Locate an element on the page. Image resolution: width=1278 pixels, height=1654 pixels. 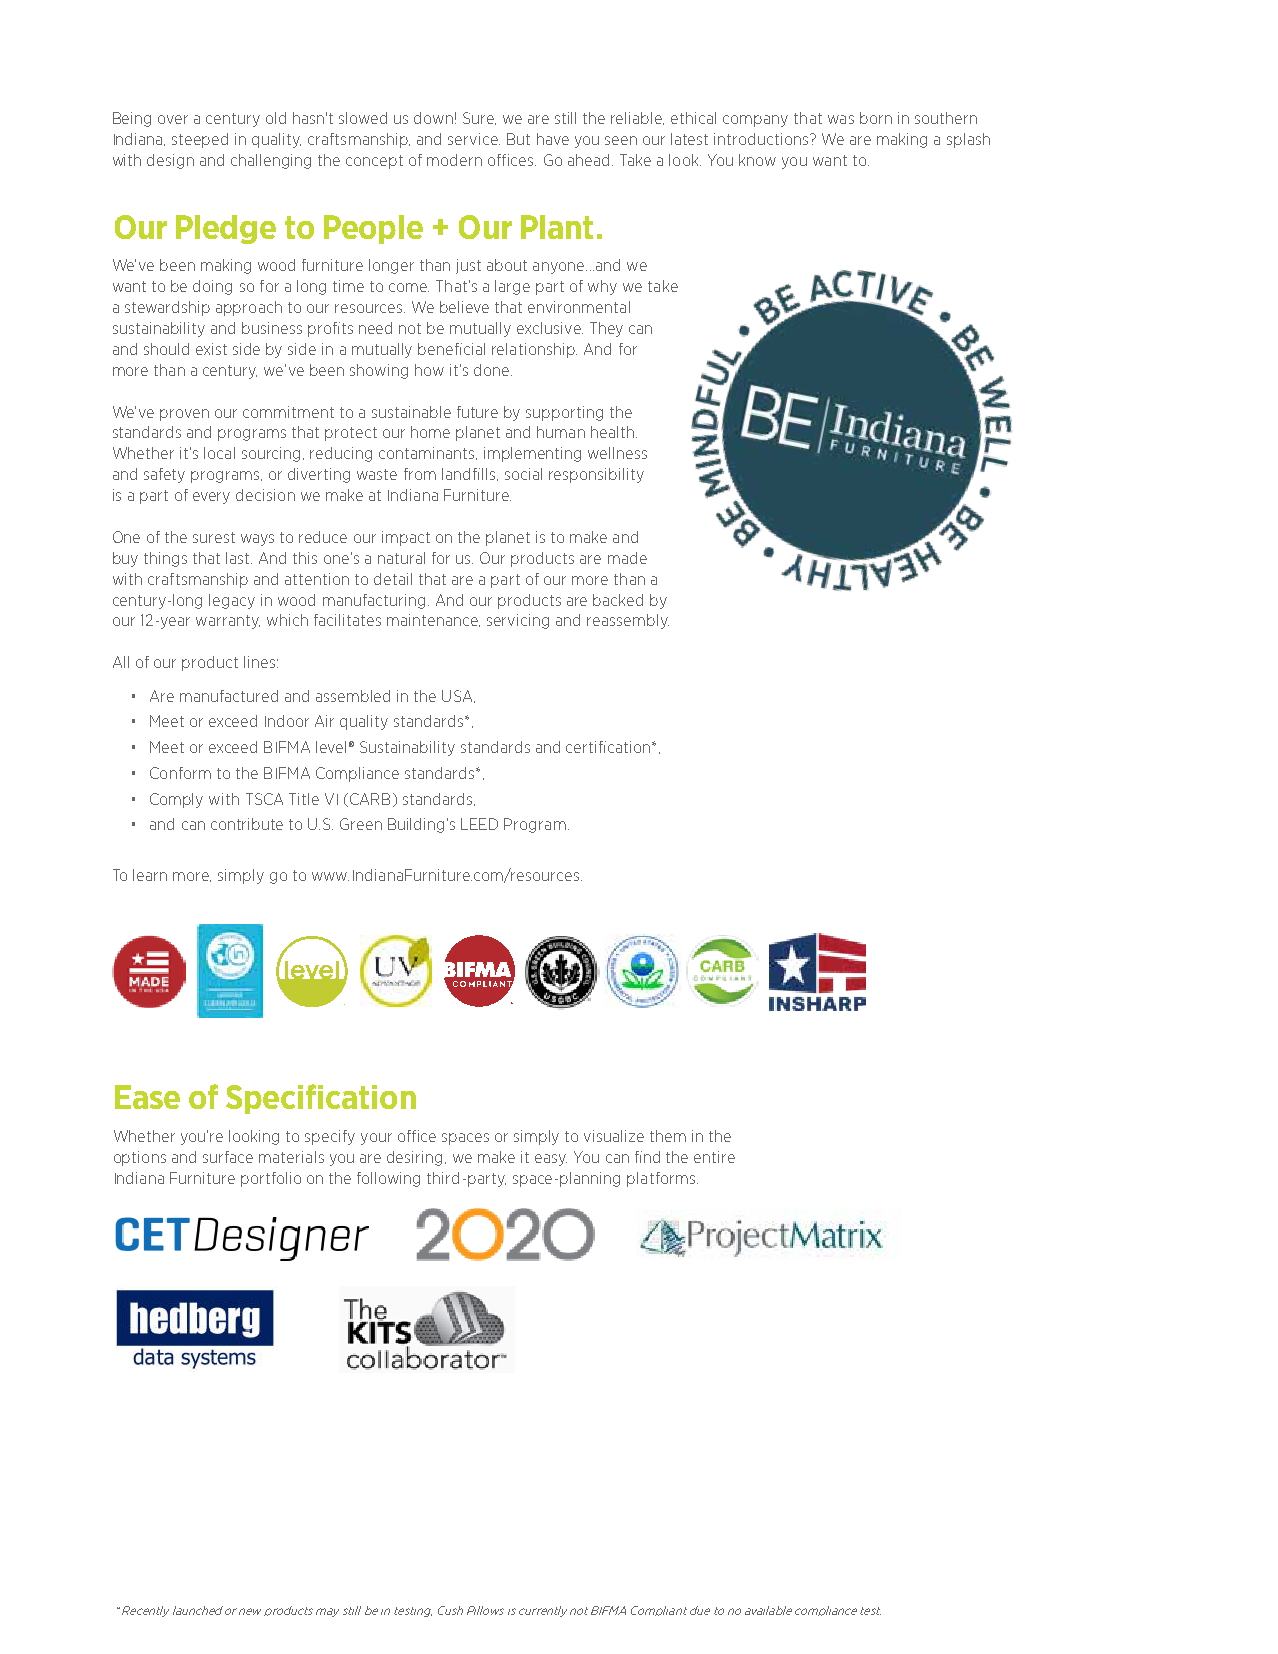
surface is located at coordinates (228, 1157).
